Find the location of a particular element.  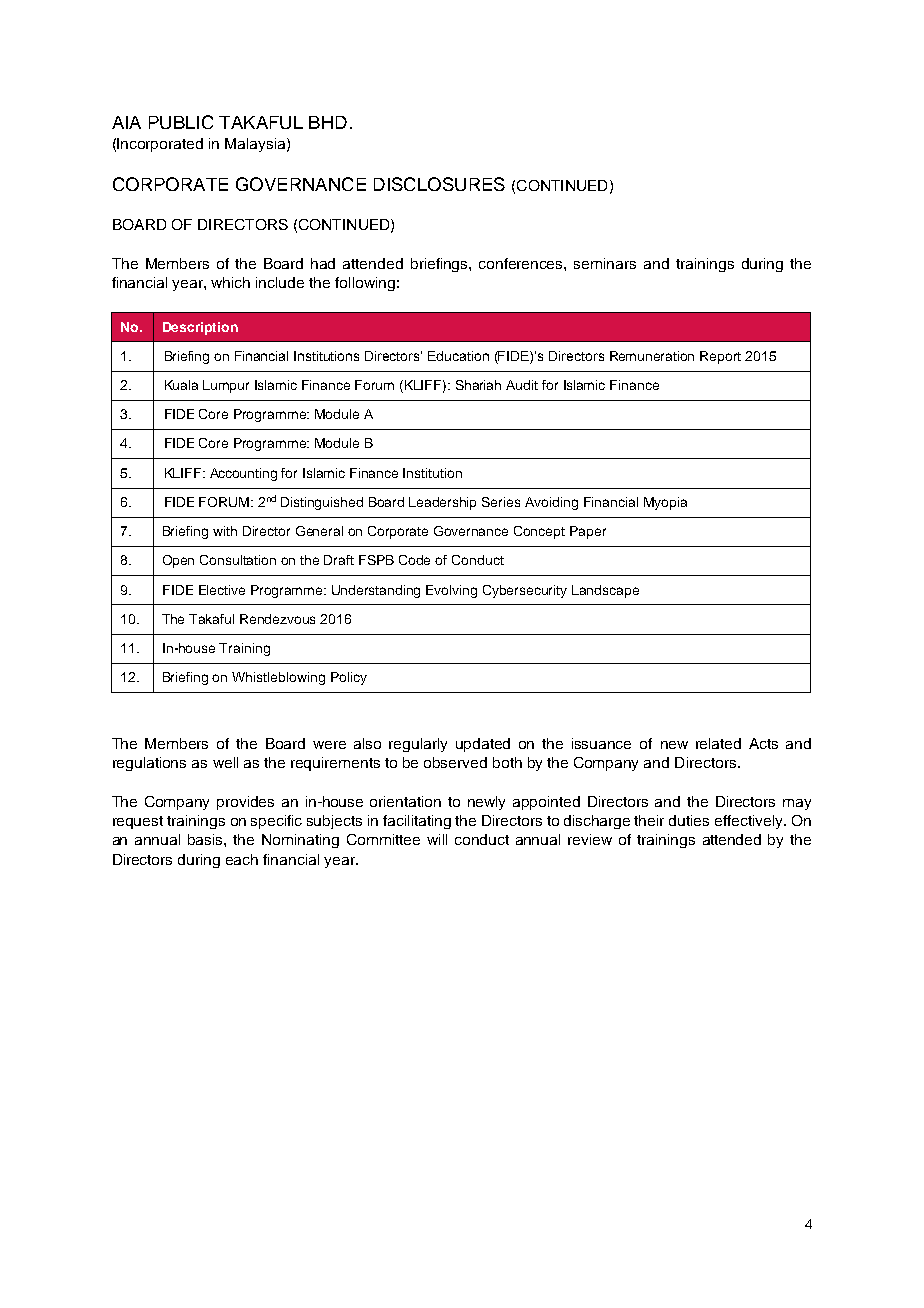

duties is located at coordinates (689, 820).
